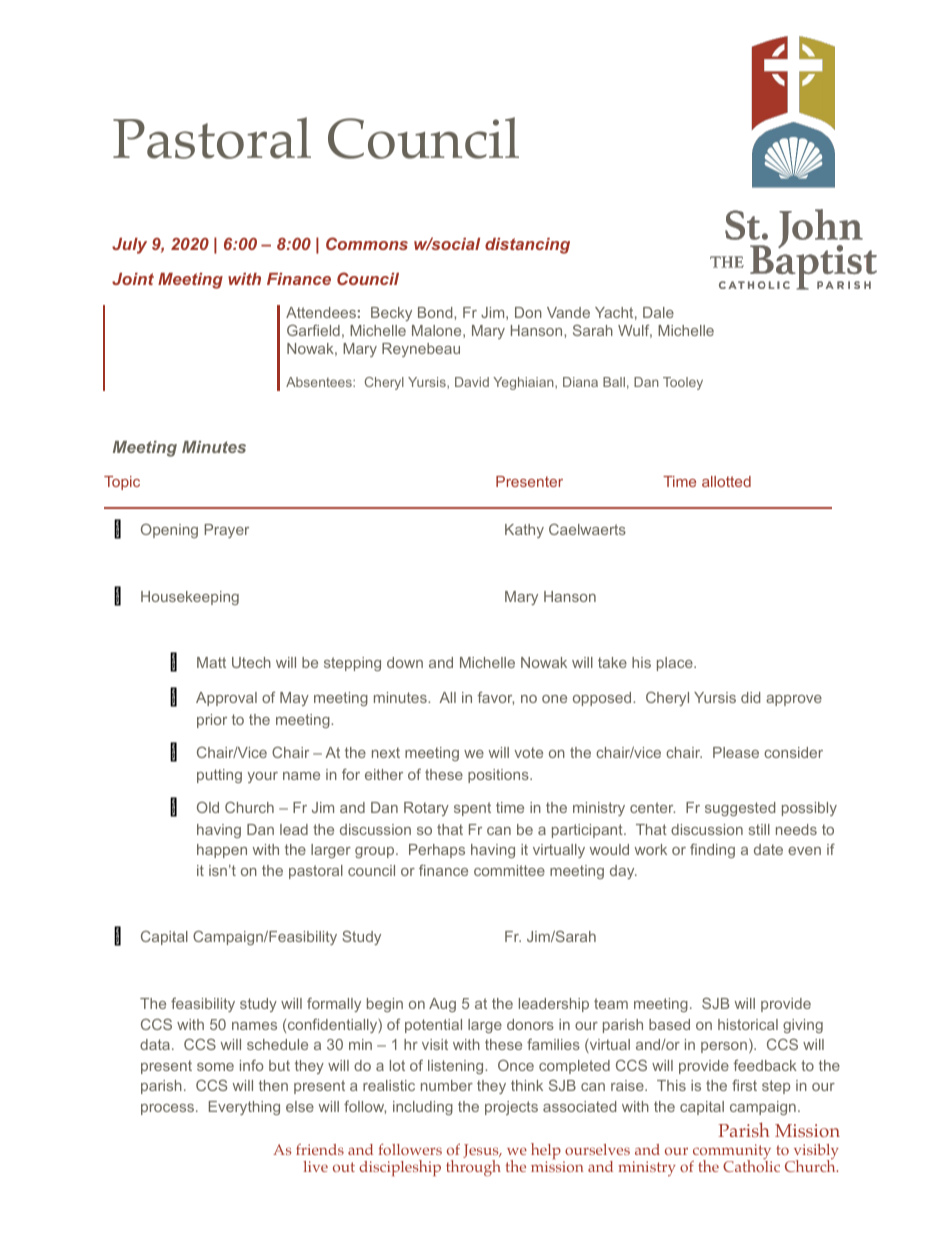  I want to click on through, so click(473, 1168).
